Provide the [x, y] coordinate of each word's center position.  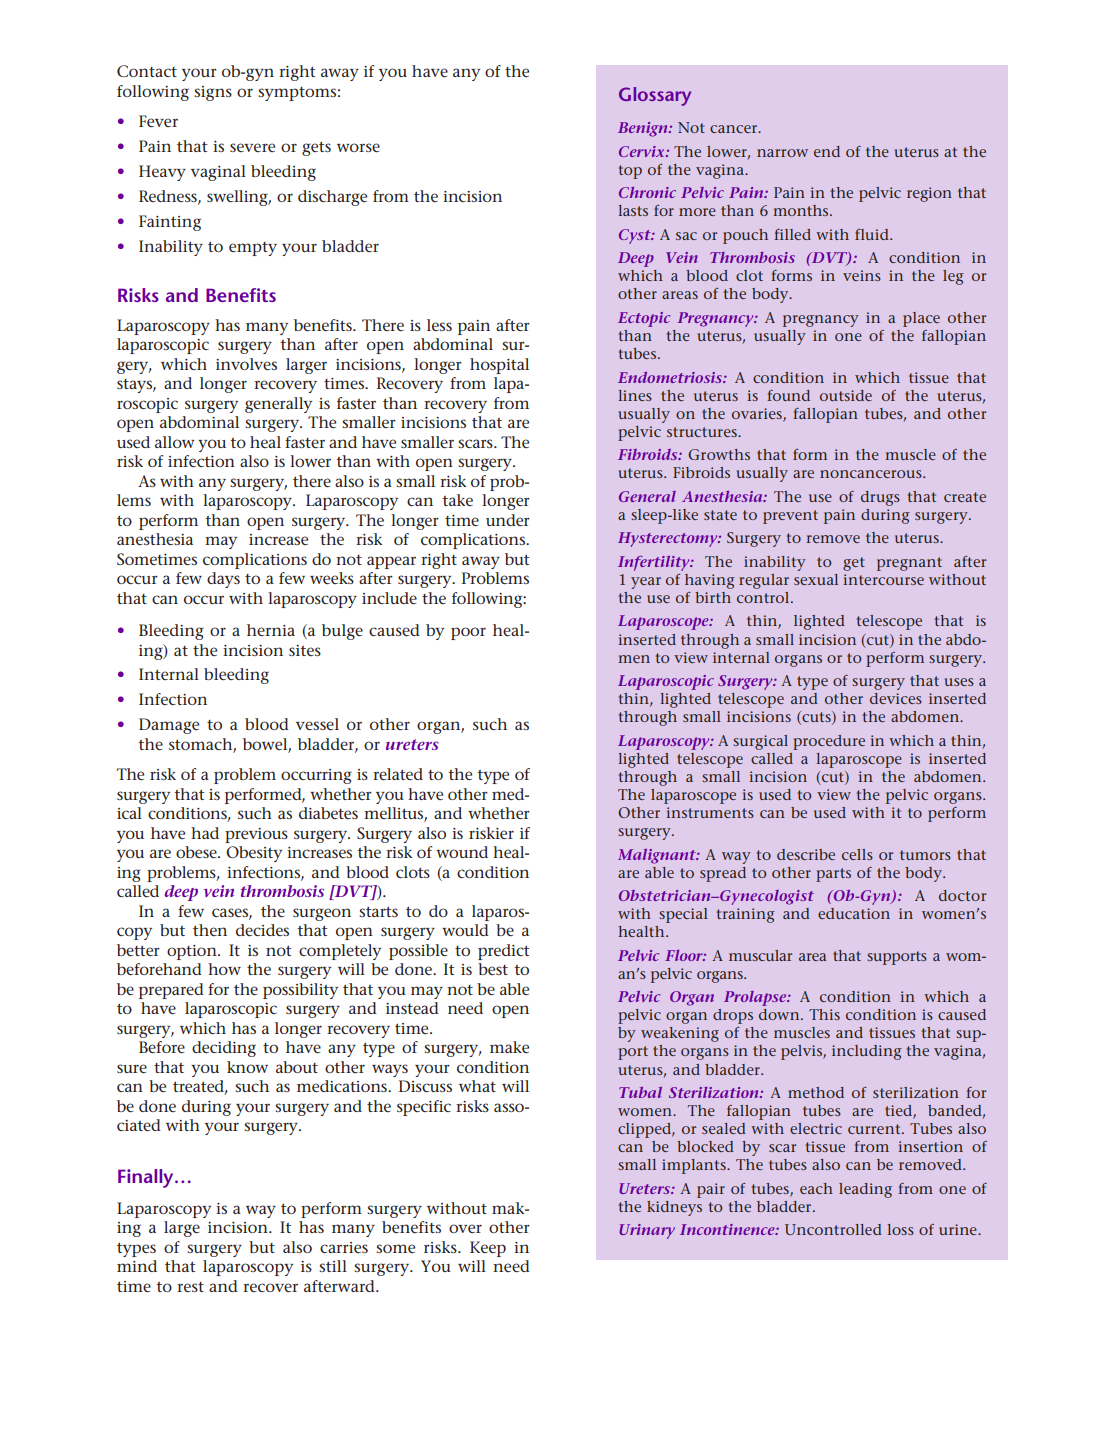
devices [896, 698]
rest [190, 1287]
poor [468, 633]
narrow [782, 153]
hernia [271, 630]
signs [213, 93]
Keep [488, 1249]
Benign [644, 129]
